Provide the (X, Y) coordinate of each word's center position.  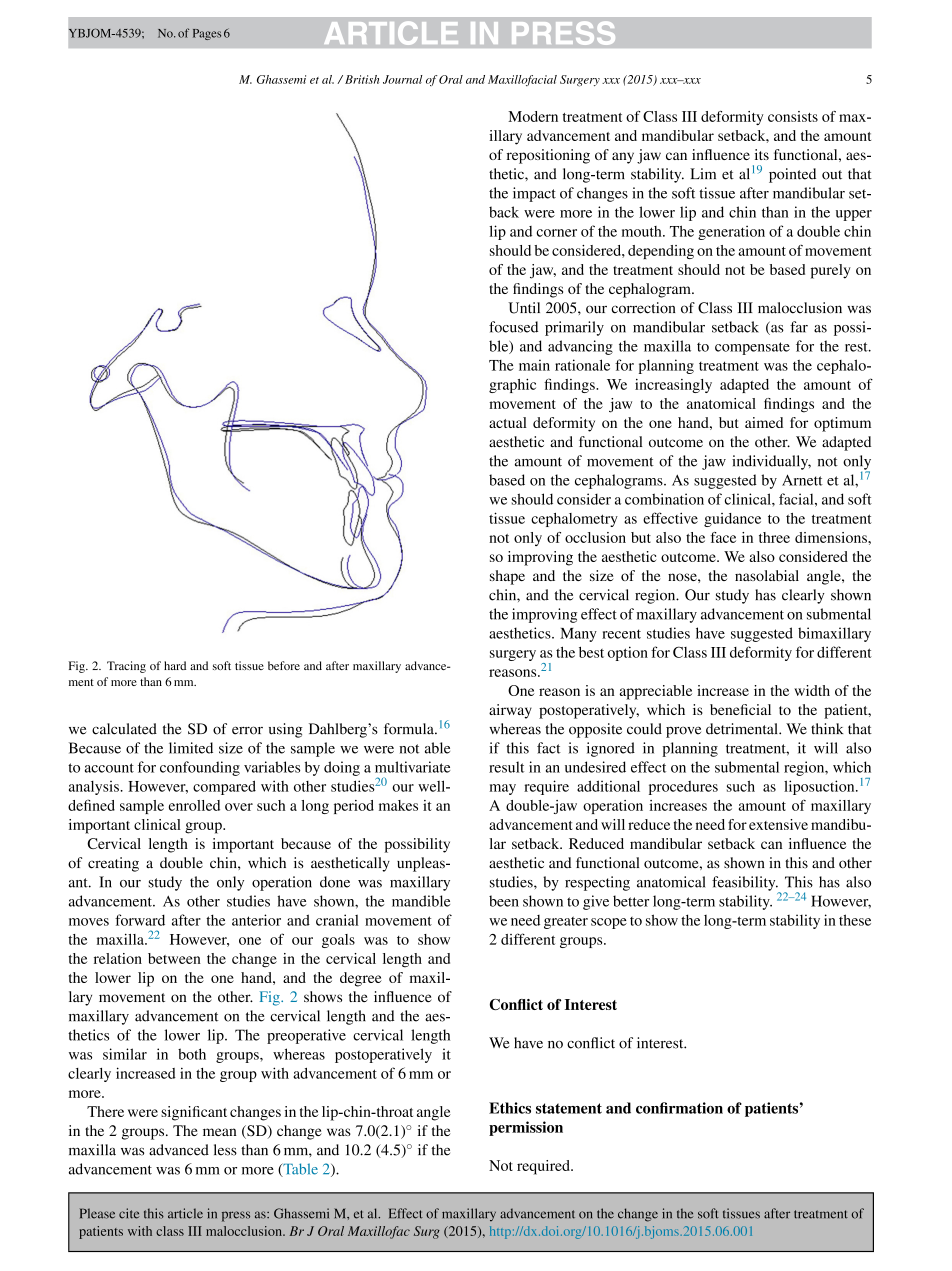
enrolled (194, 805)
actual (508, 422)
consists (793, 116)
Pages (207, 34)
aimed (764, 422)
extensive (778, 824)
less (225, 1150)
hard (175, 665)
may (502, 789)
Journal (403, 79)
